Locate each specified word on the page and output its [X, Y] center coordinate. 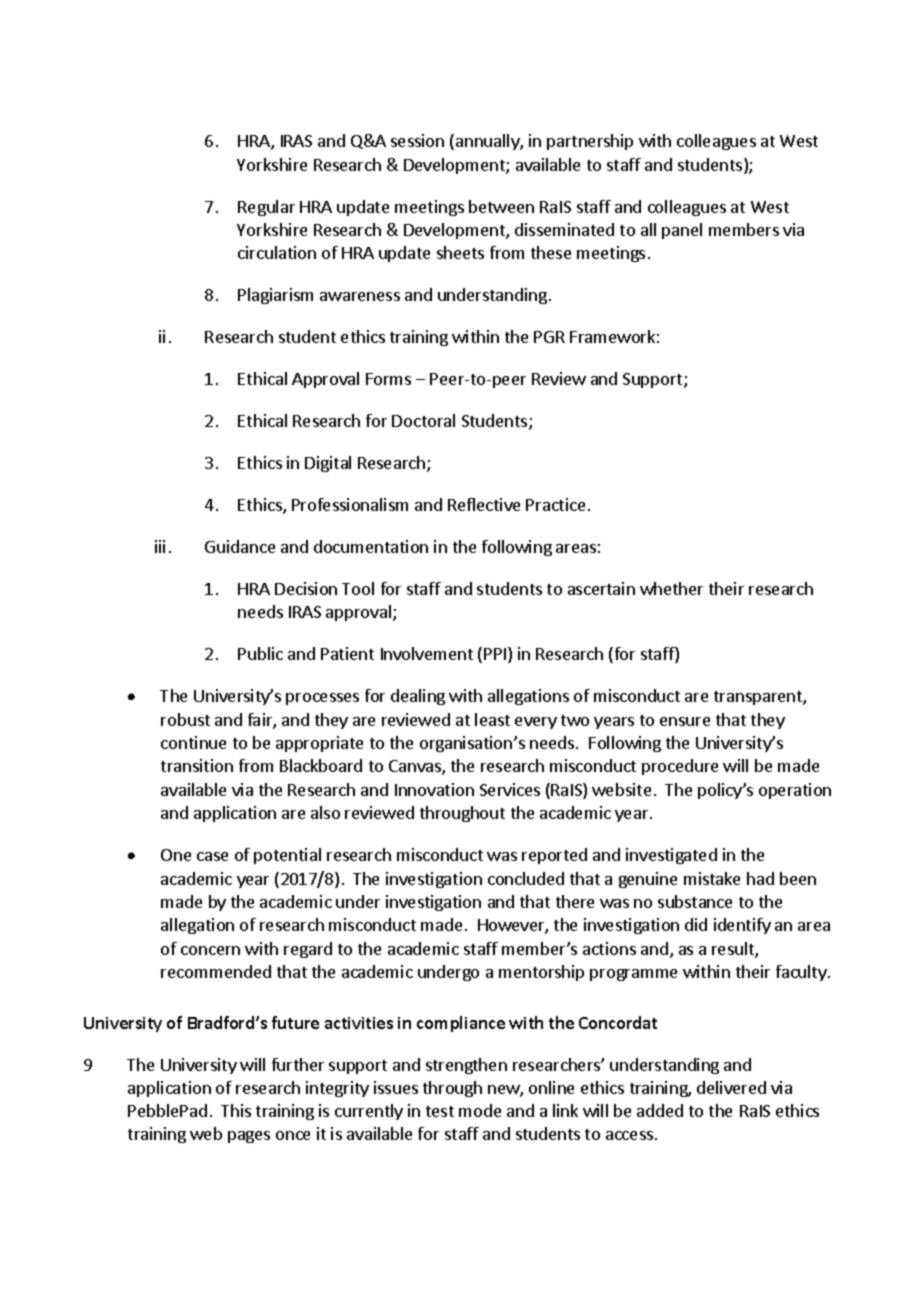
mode [480, 1110]
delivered [731, 1087]
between [501, 206]
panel [682, 231]
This [236, 1110]
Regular [266, 208]
